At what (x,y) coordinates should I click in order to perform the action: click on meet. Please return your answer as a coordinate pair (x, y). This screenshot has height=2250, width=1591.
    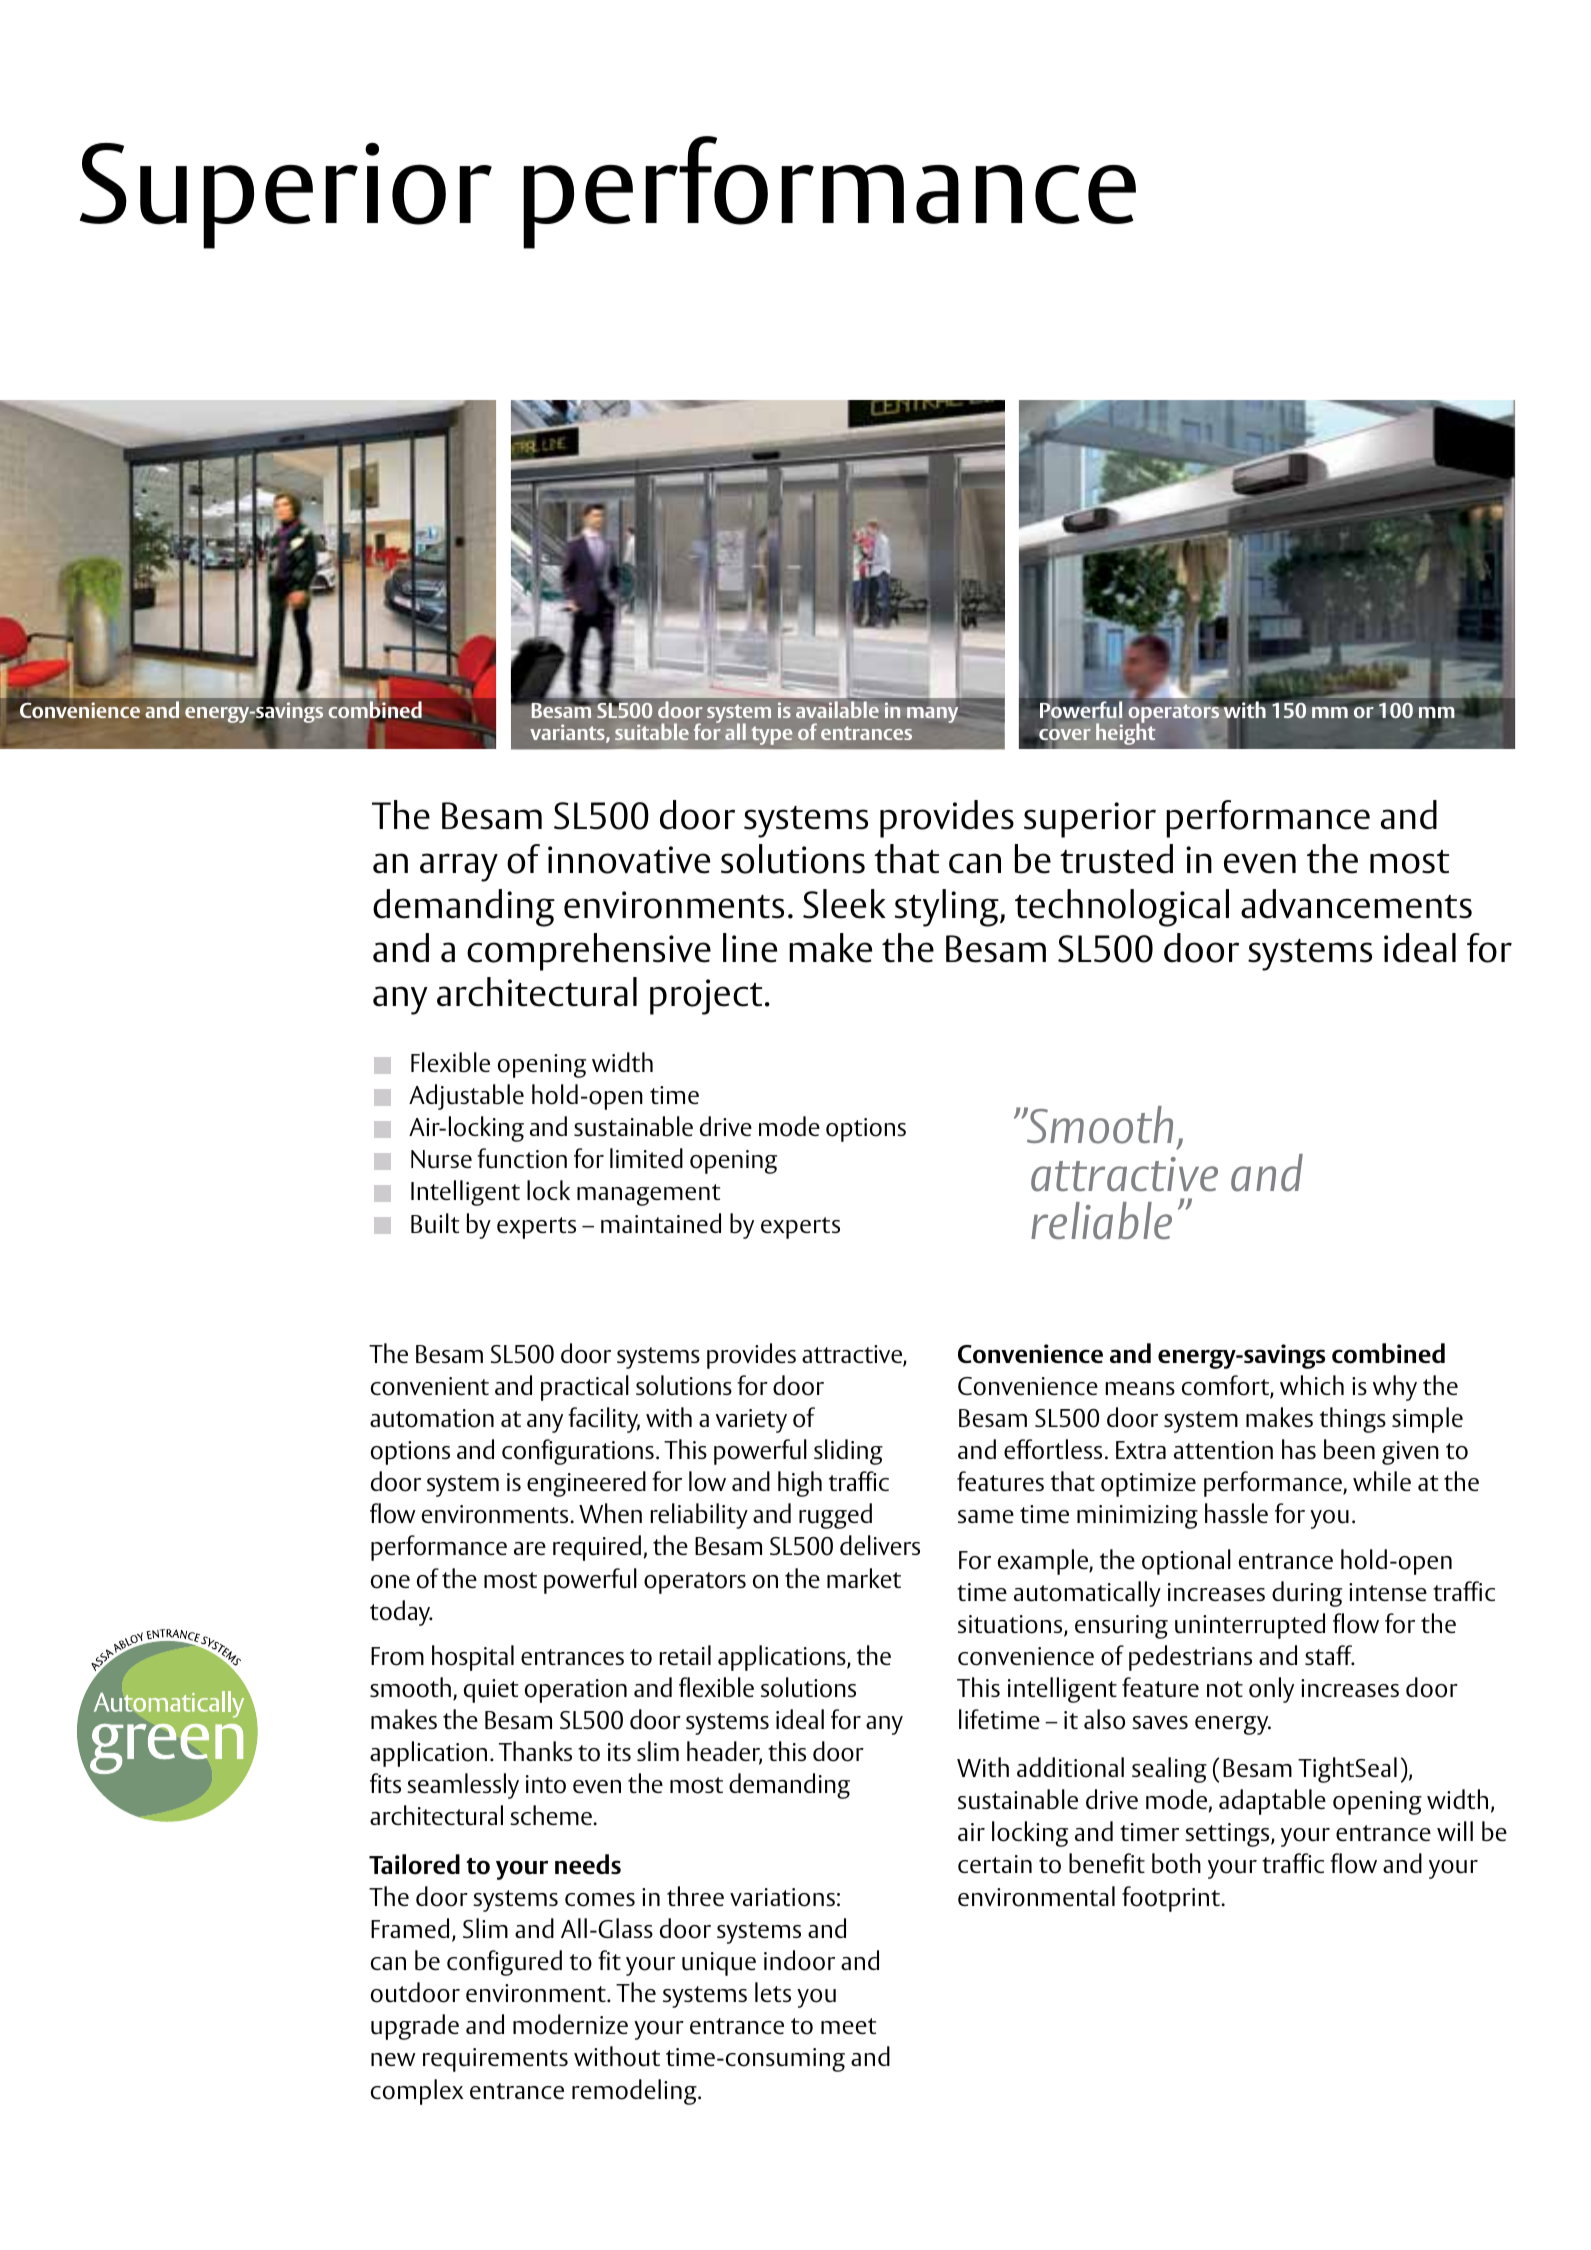
    Looking at the image, I should click on (848, 2026).
